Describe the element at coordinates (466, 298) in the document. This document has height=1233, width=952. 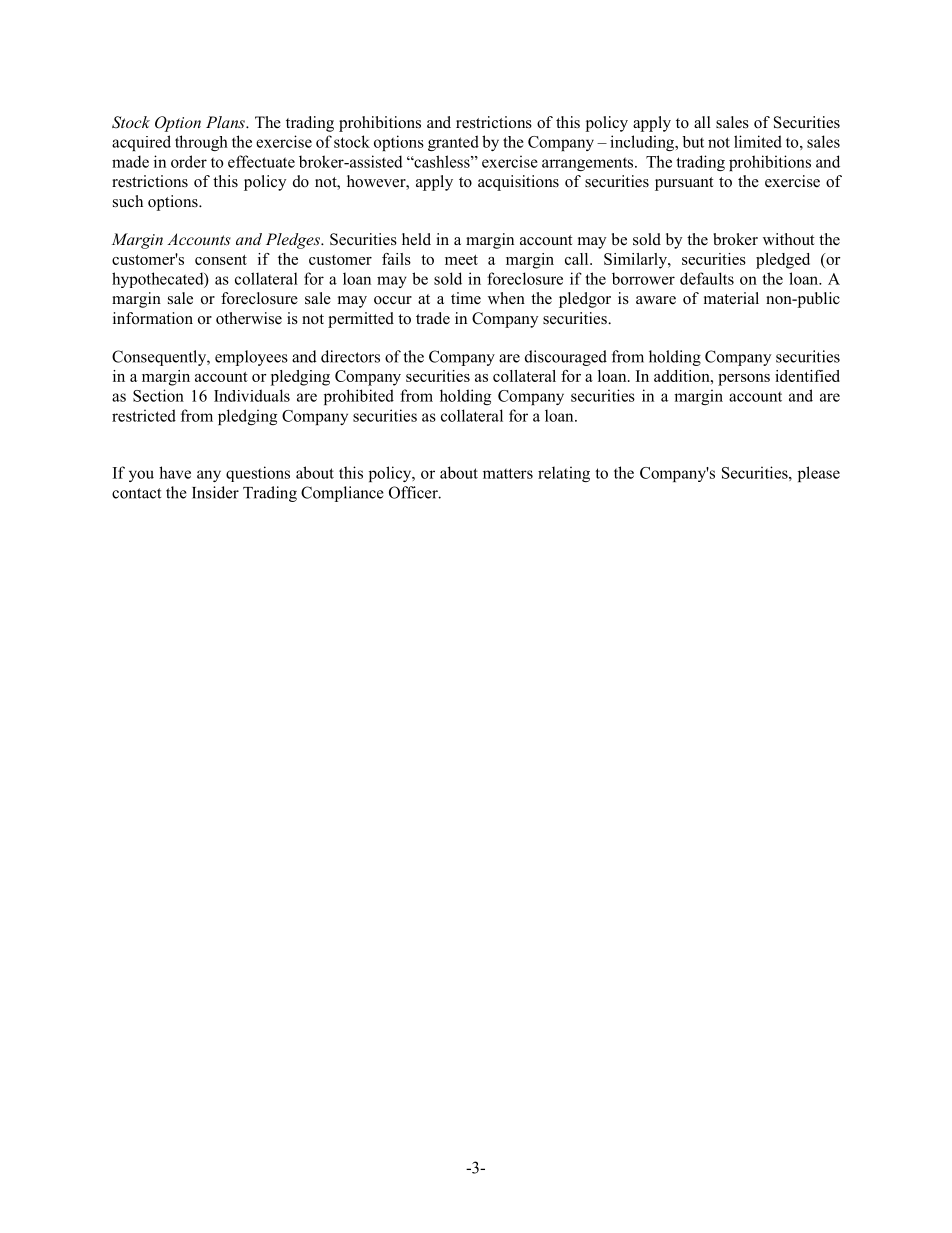
I see `time` at that location.
